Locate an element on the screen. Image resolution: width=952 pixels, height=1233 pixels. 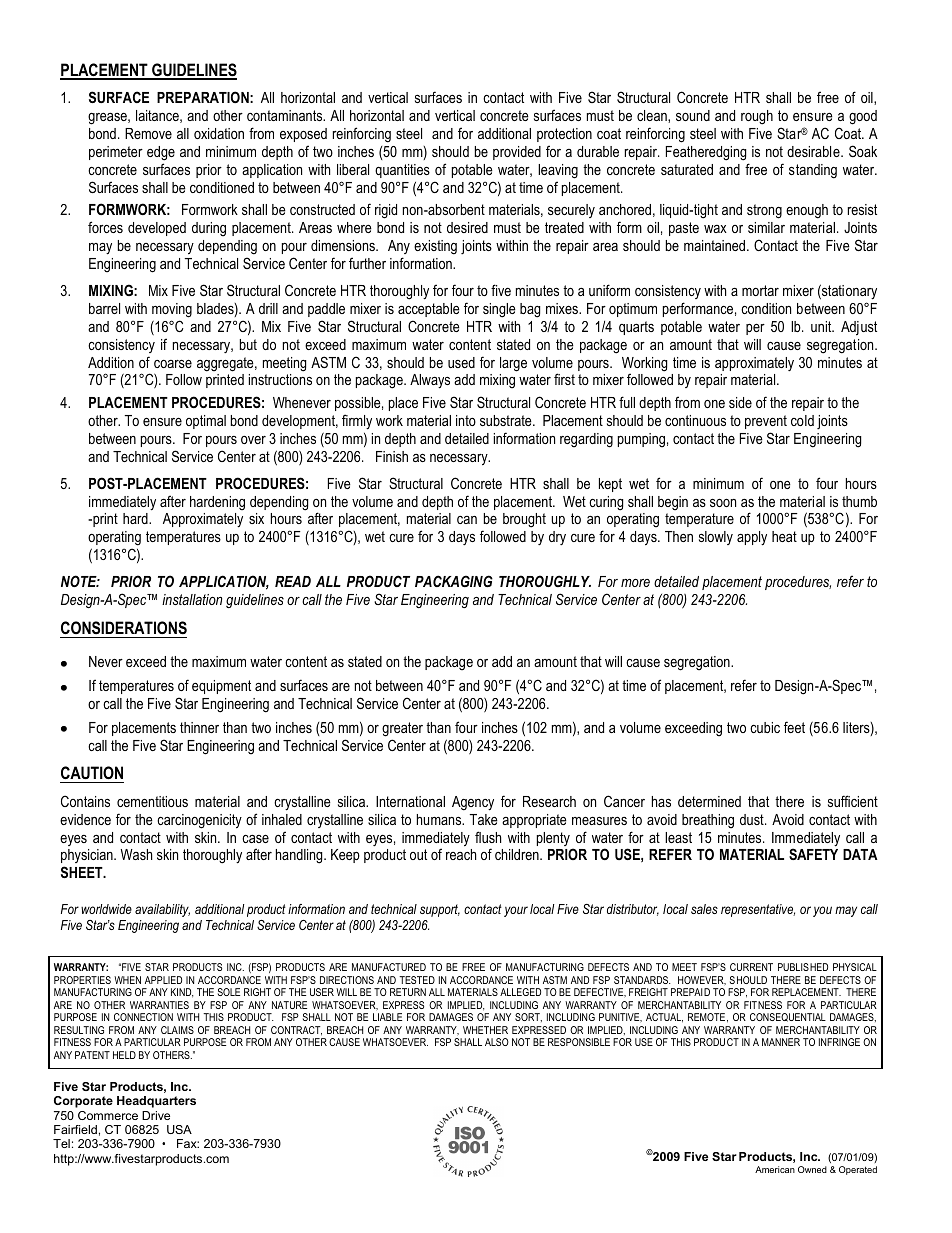
USA is located at coordinates (179, 1129).
